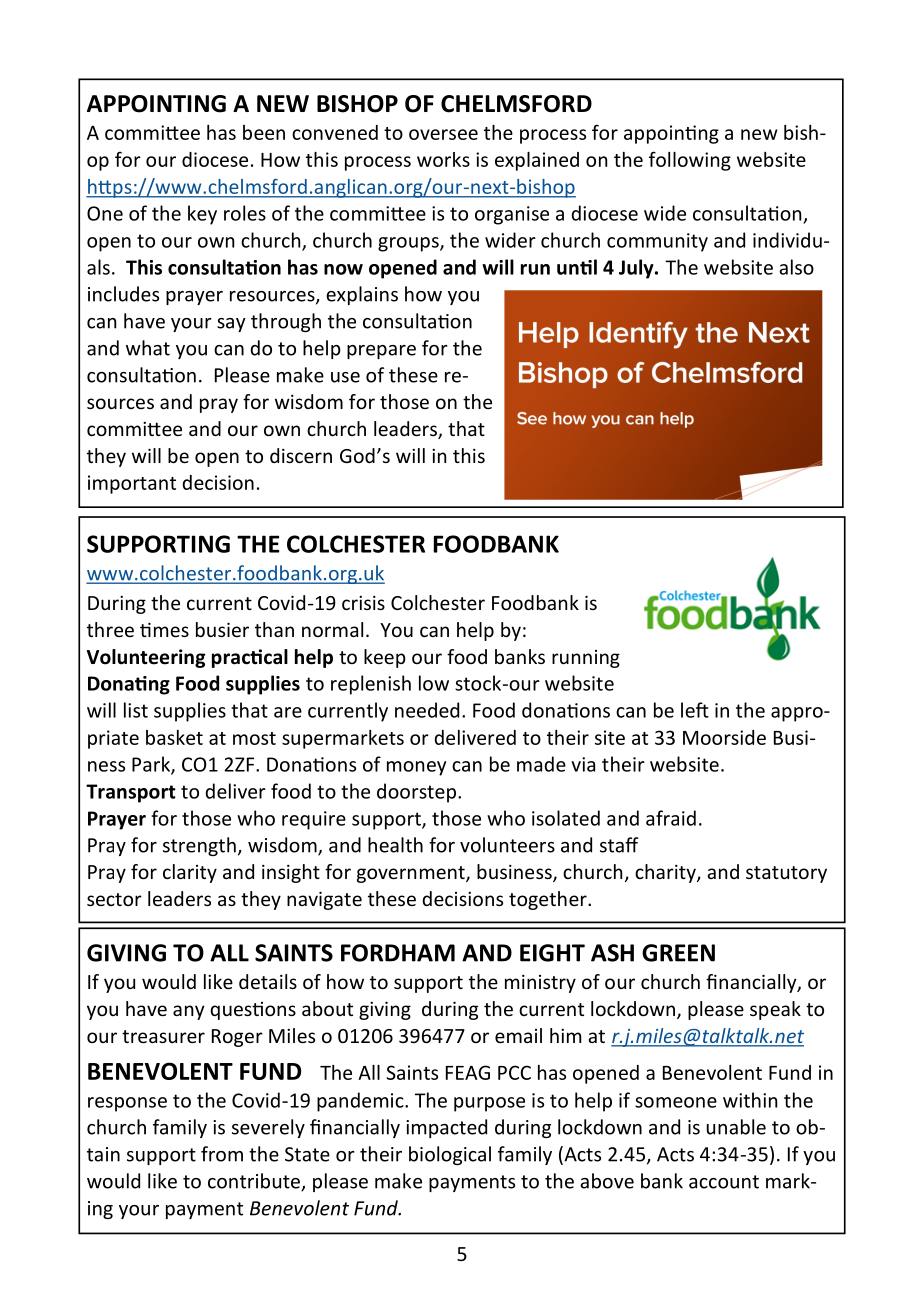 The height and width of the image is (1313, 924). I want to click on from, so click(222, 1154).
